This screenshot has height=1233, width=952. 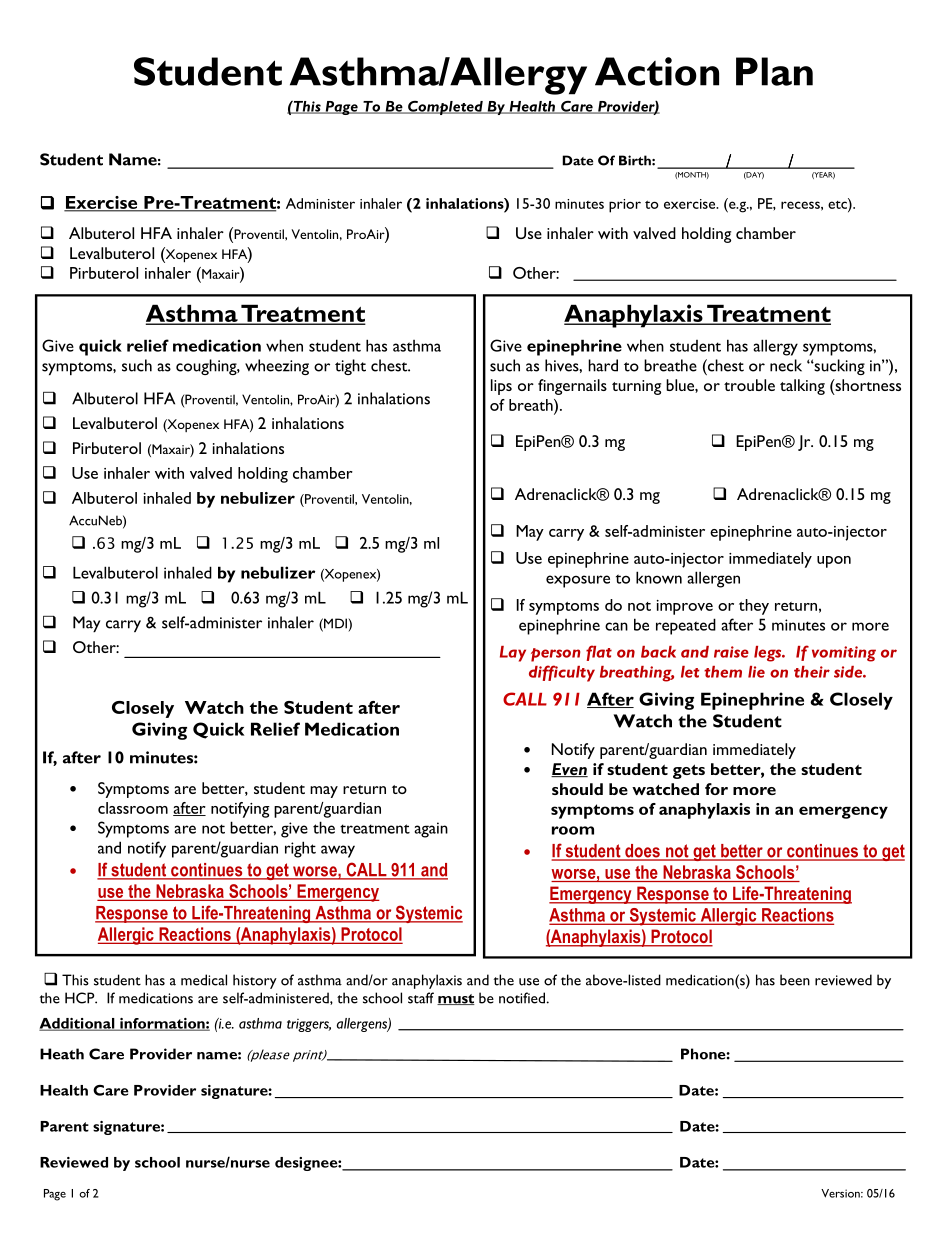 What do you see at coordinates (78, 1024) in the screenshot?
I see `Additional` at bounding box center [78, 1024].
